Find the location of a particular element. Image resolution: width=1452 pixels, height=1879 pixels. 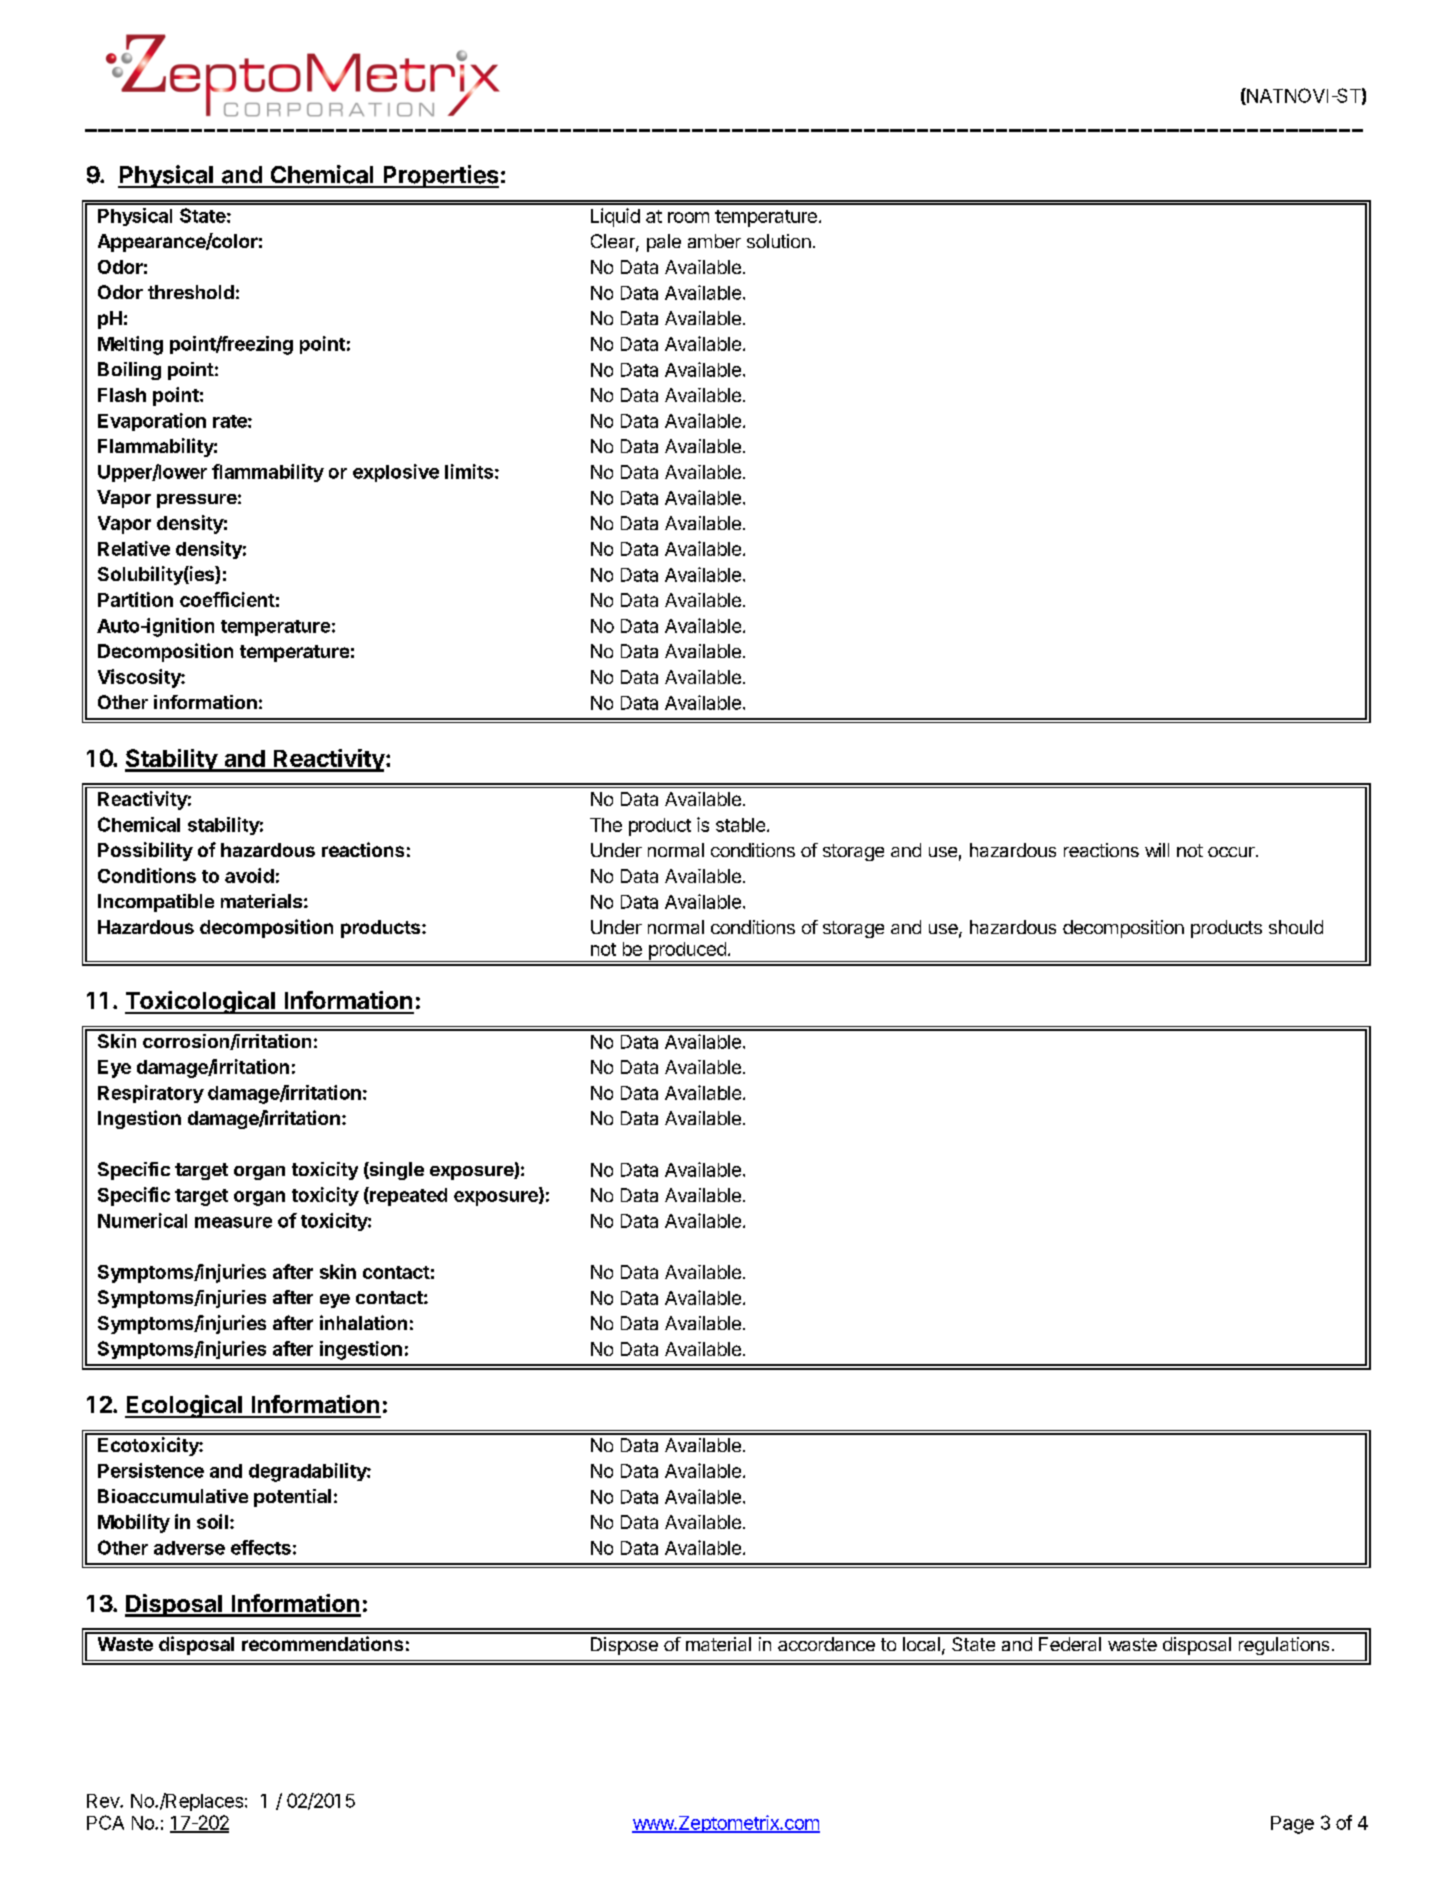

produced is located at coordinates (687, 952).
